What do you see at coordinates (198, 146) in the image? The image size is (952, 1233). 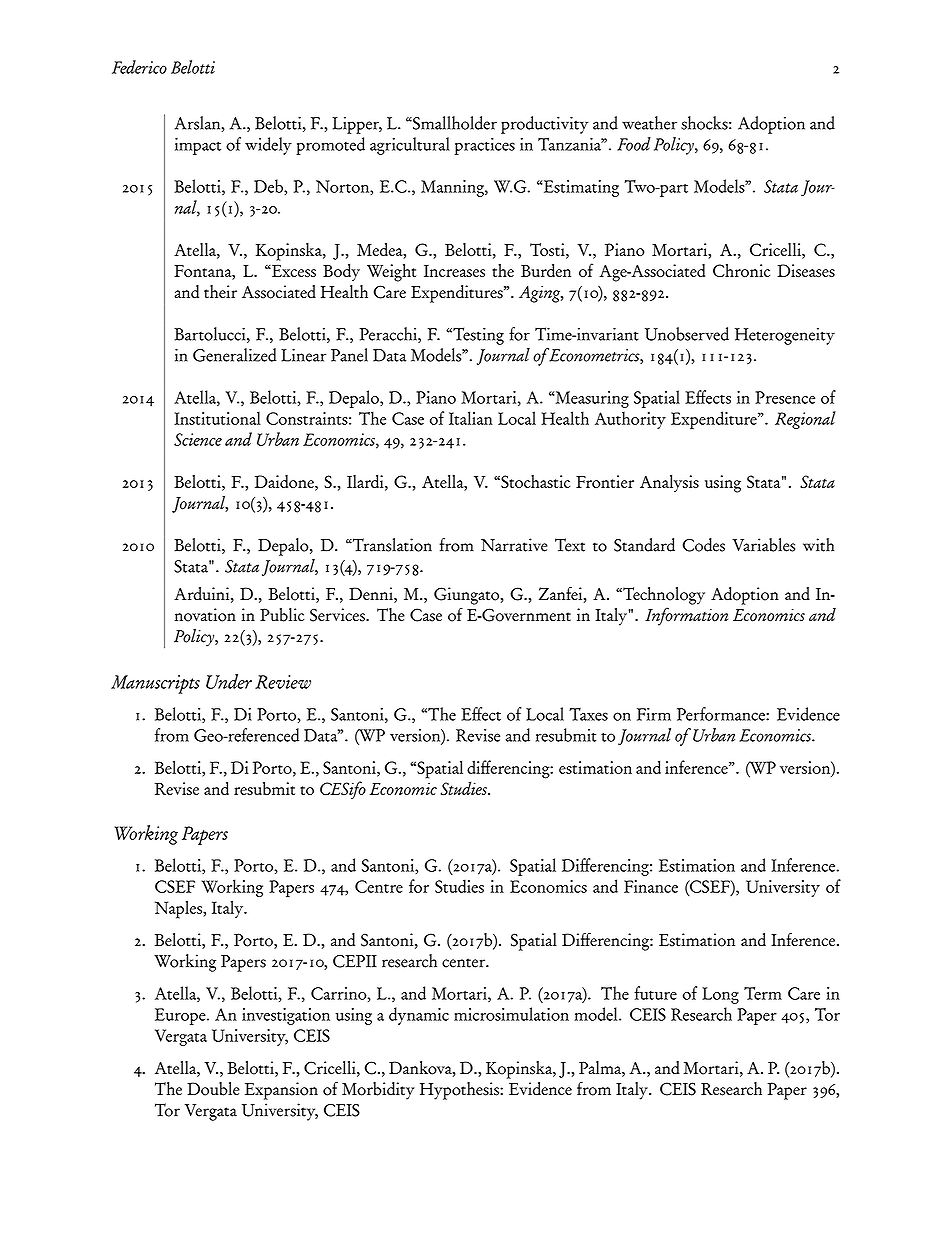 I see `impact` at bounding box center [198, 146].
